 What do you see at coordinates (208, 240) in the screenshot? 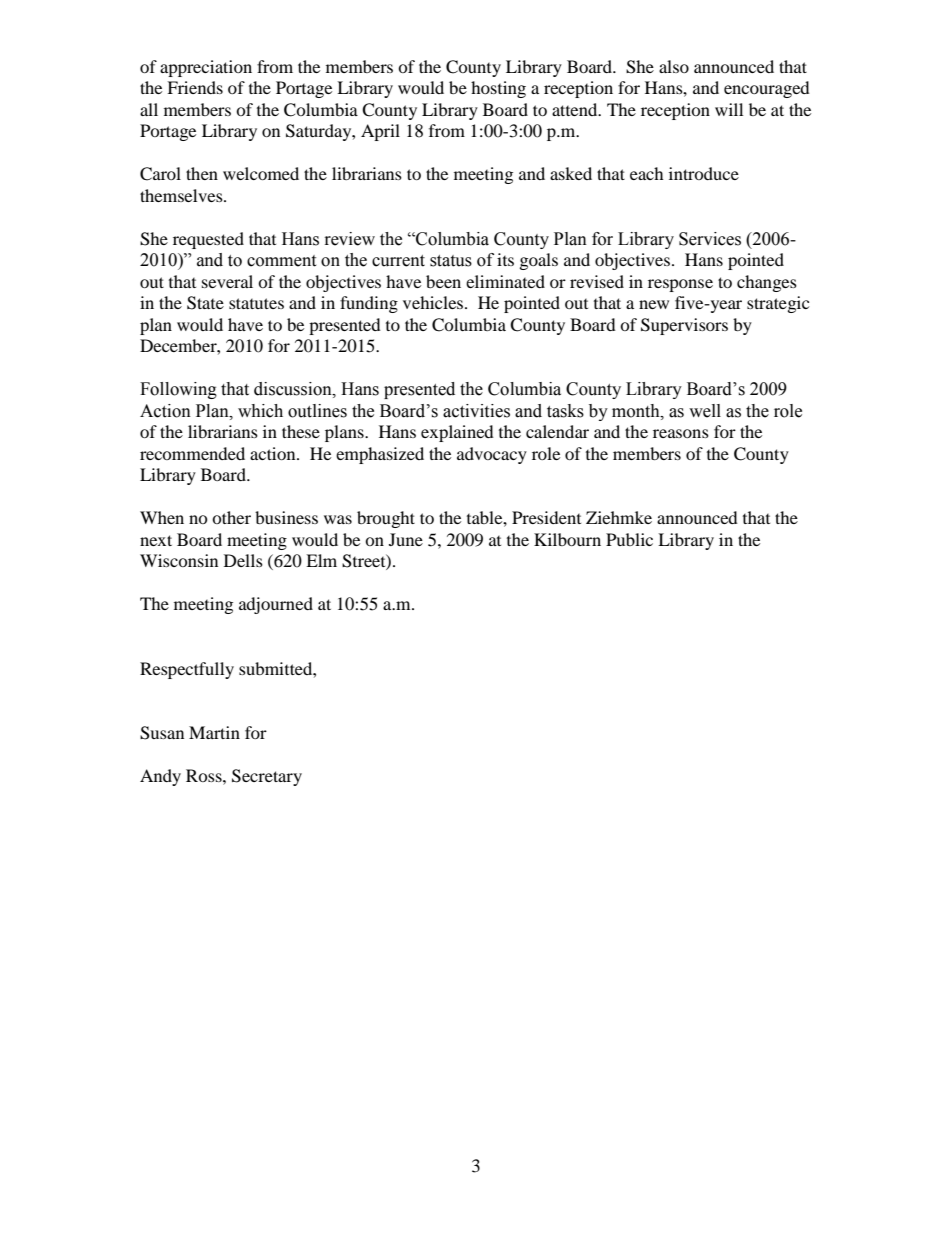
I see `requested` at bounding box center [208, 240].
